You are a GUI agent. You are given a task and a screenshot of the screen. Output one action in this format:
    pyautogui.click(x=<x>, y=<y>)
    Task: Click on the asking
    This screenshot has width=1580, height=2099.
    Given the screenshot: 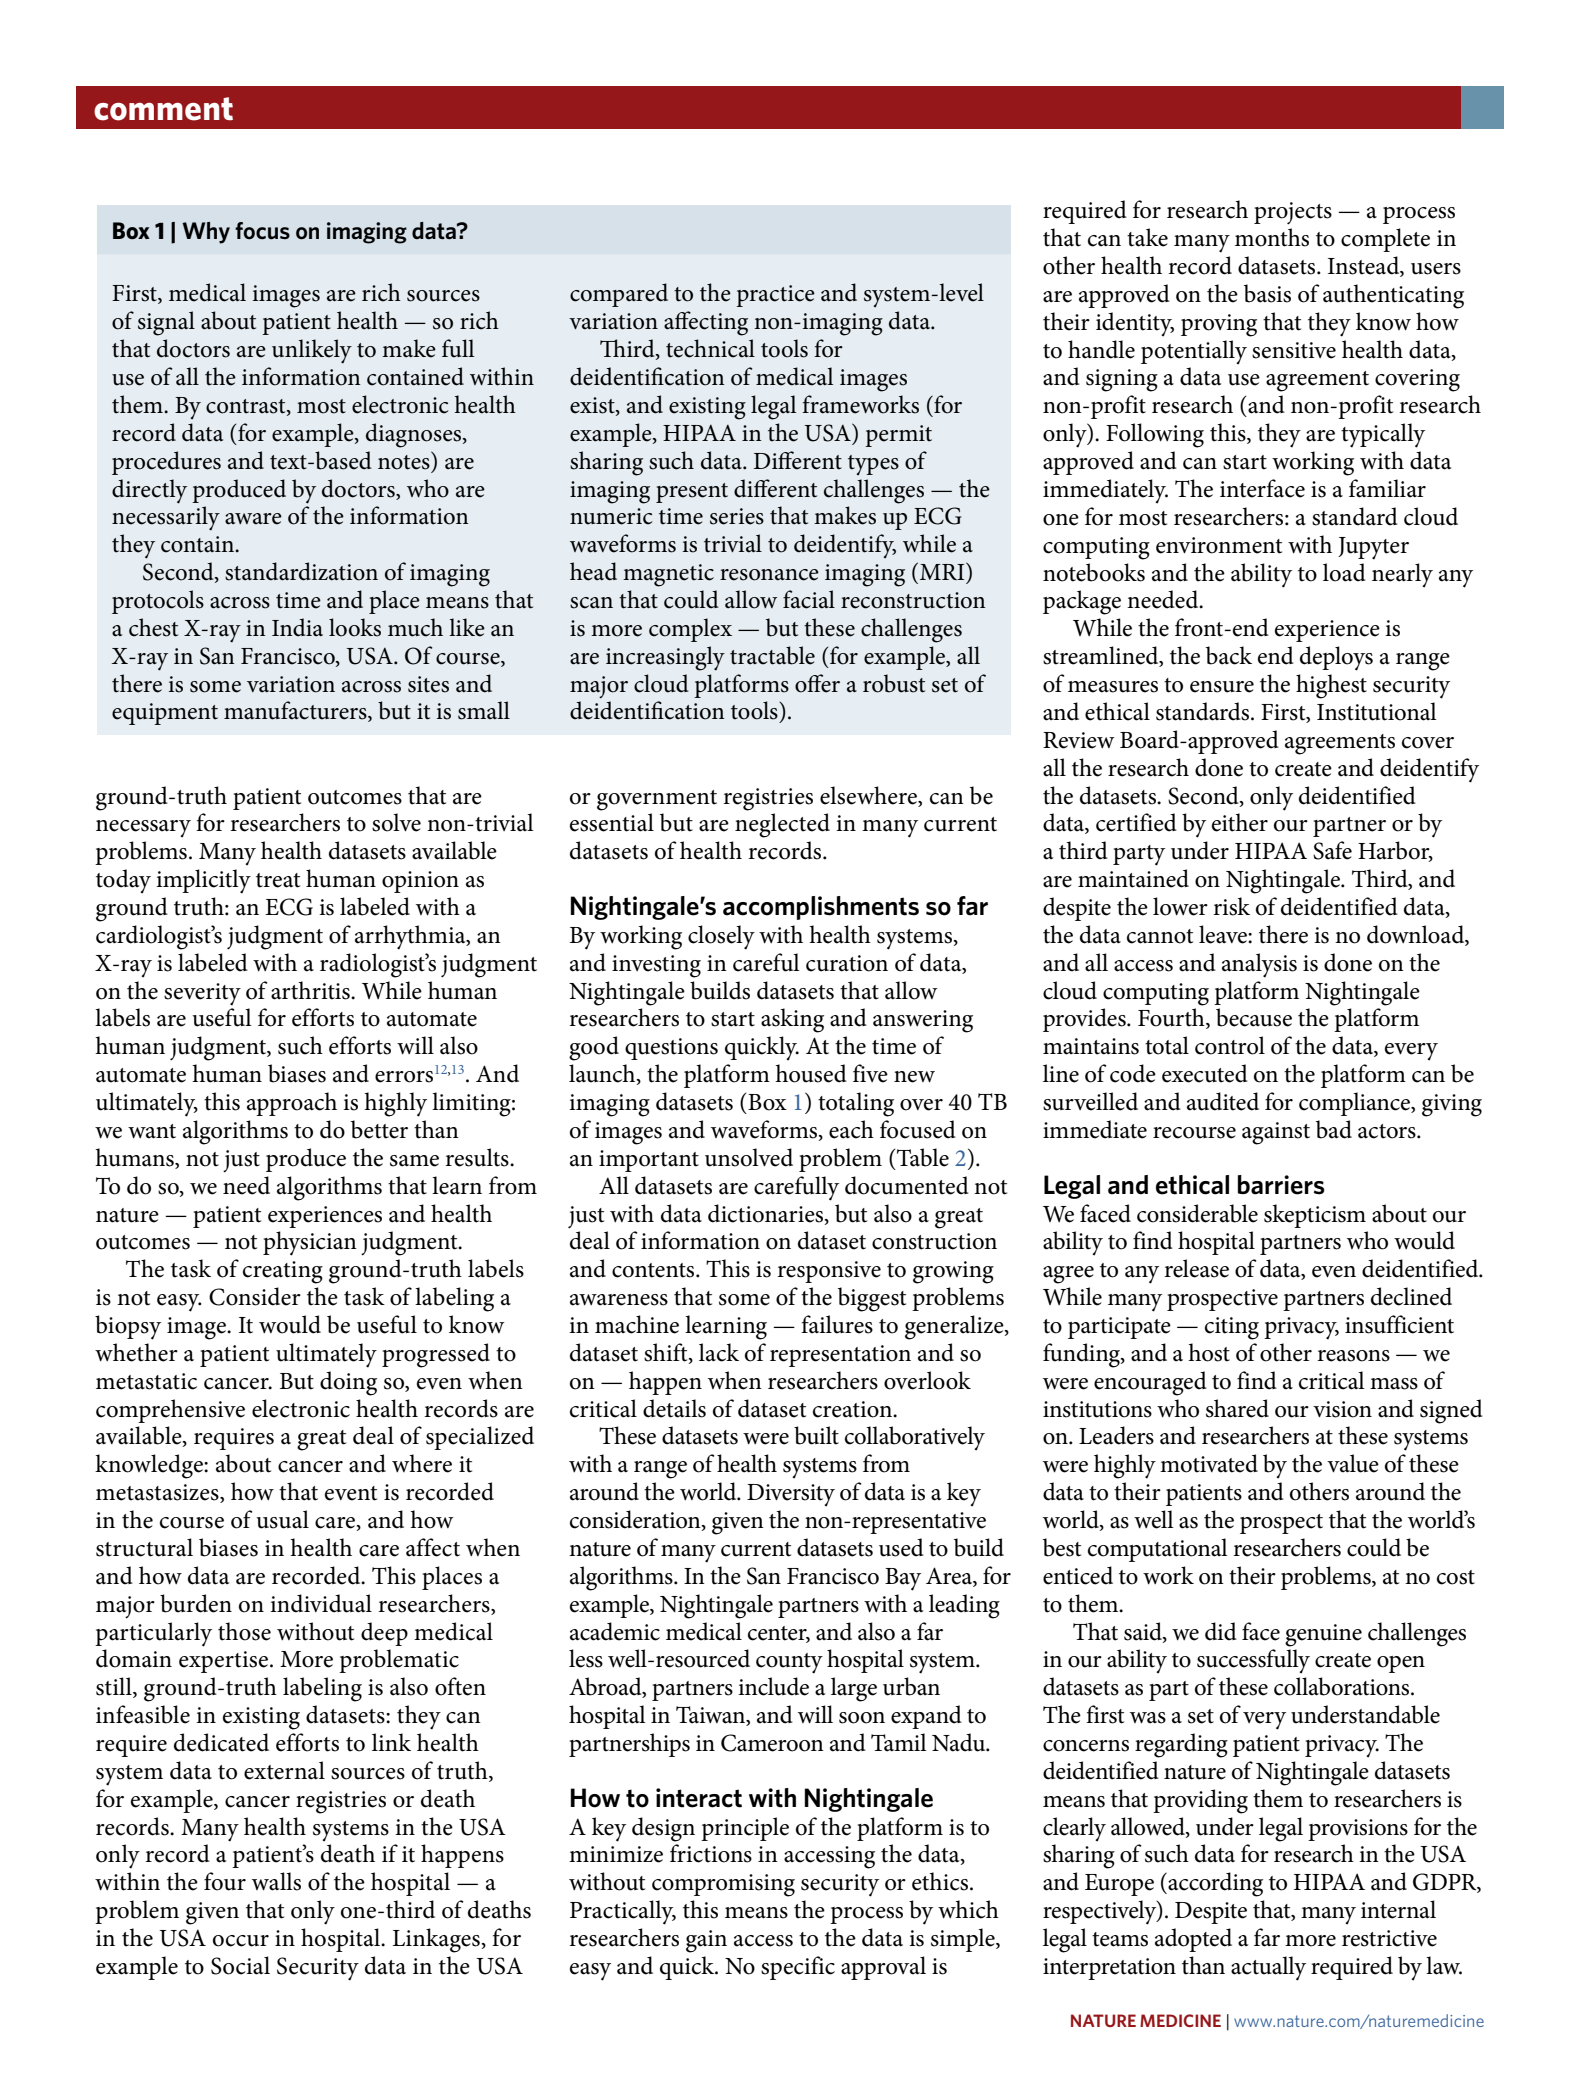 What is the action you would take?
    pyautogui.click(x=792, y=1020)
